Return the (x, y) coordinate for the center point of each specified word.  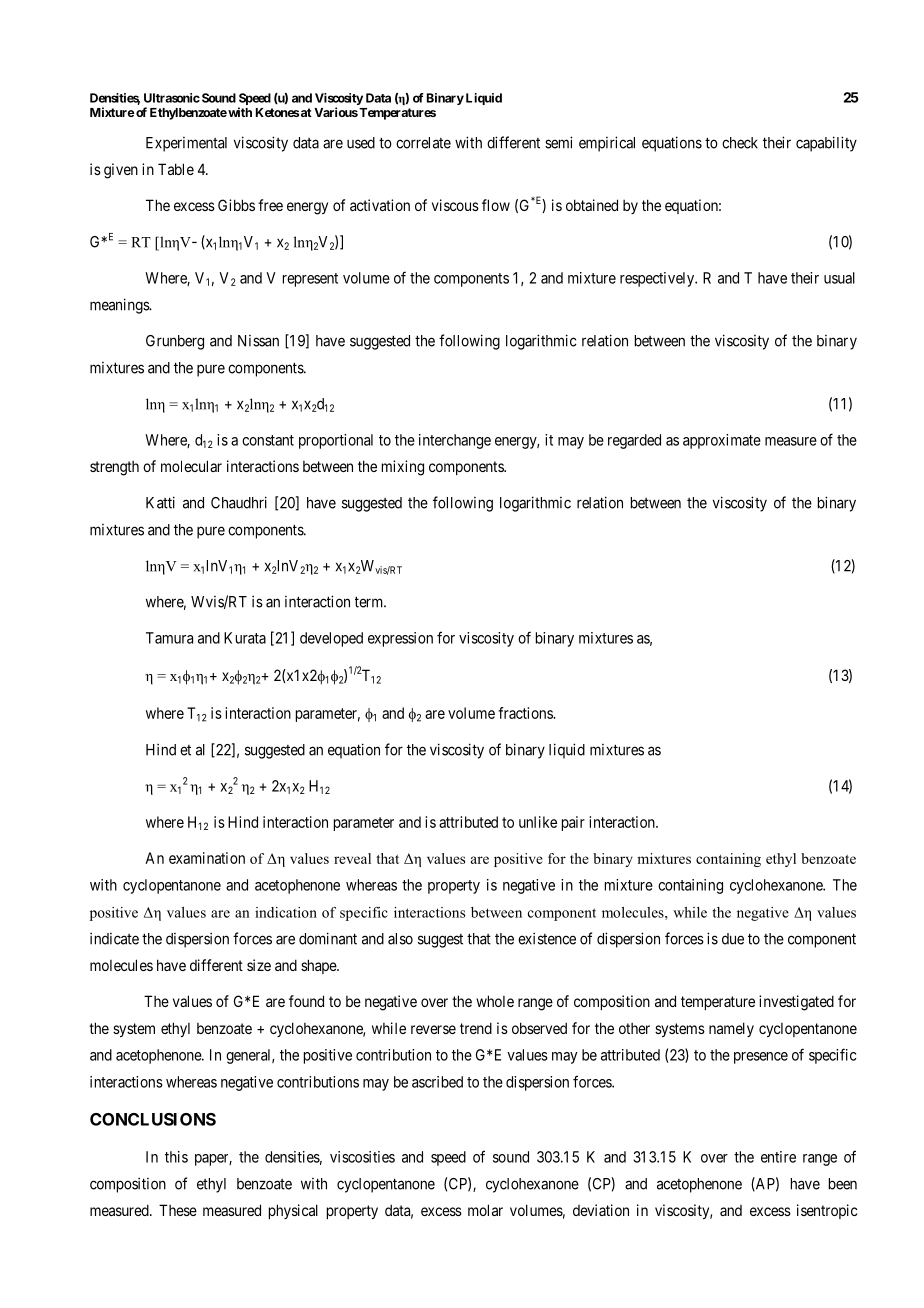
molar (485, 1210)
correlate (423, 143)
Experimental (186, 144)
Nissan (258, 341)
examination (207, 858)
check (740, 143)
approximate (722, 441)
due (733, 939)
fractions (526, 713)
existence (547, 938)
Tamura (169, 638)
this (176, 1157)
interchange (455, 441)
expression (400, 639)
